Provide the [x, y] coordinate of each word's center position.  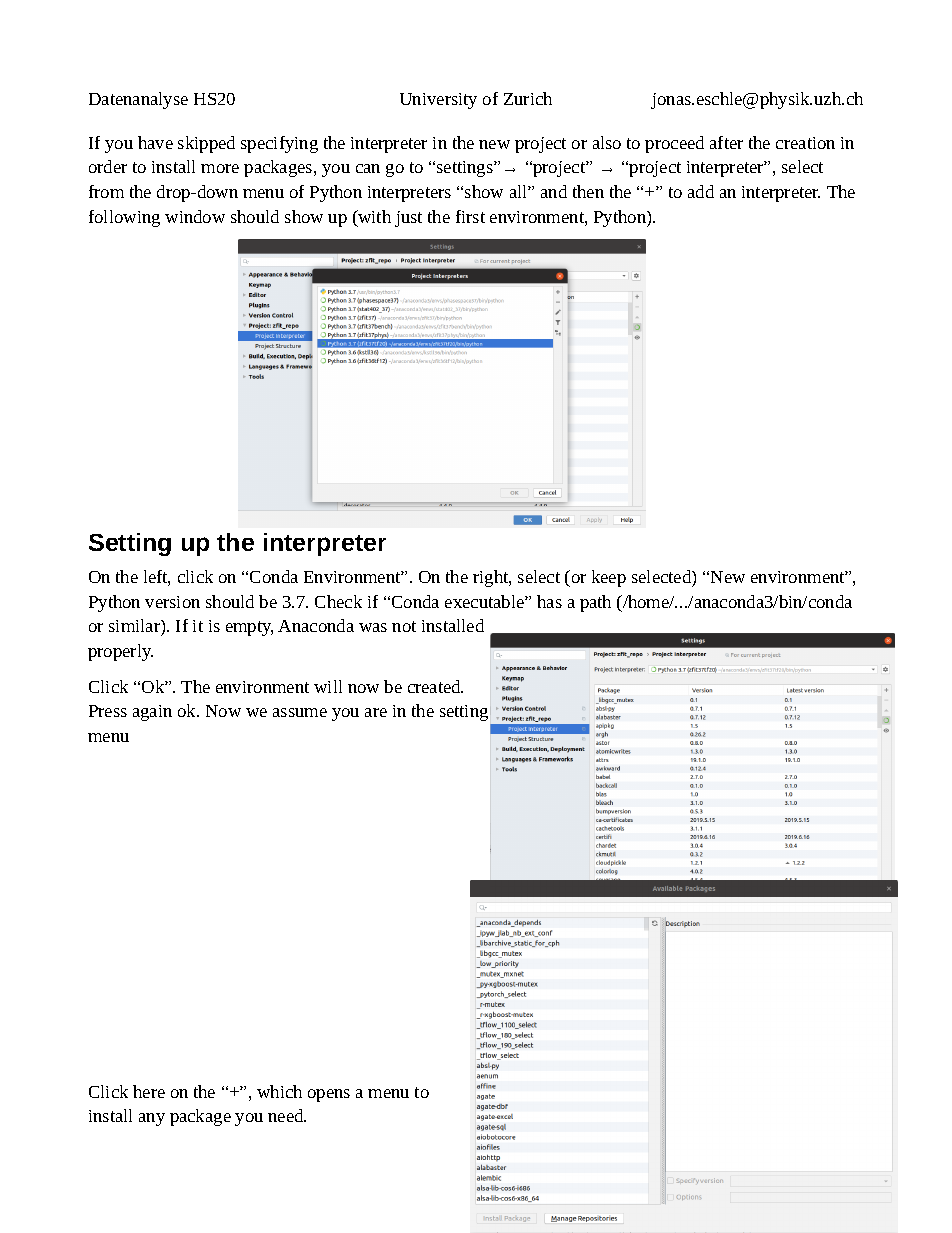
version [172, 602]
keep [609, 578]
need [287, 1115]
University [438, 101]
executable [485, 601]
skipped [206, 144]
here [149, 1091]
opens [329, 1095]
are [376, 712]
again [152, 713]
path [595, 603]
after [726, 142]
